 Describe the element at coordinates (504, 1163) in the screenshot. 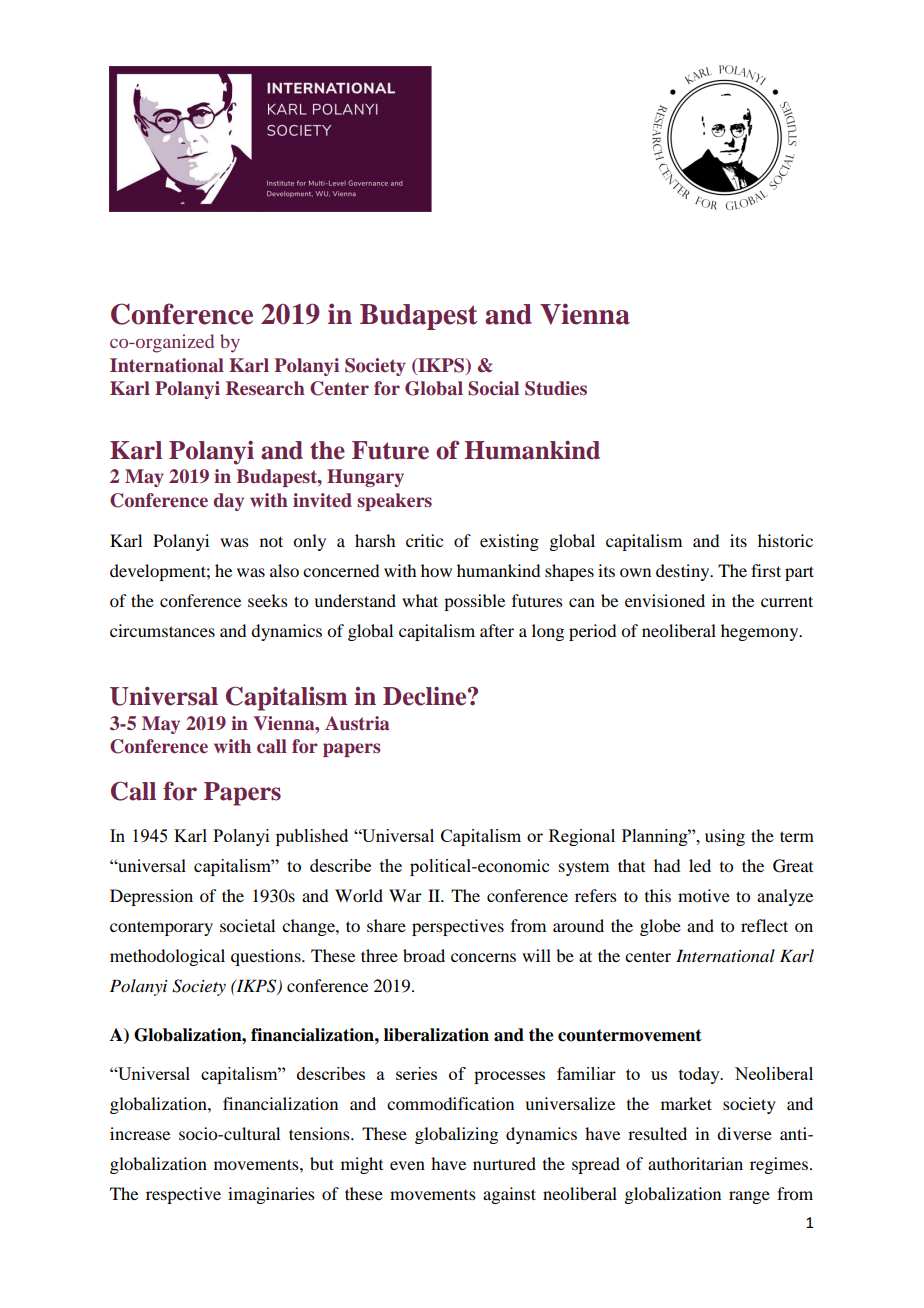

I see `nurtured` at that location.
